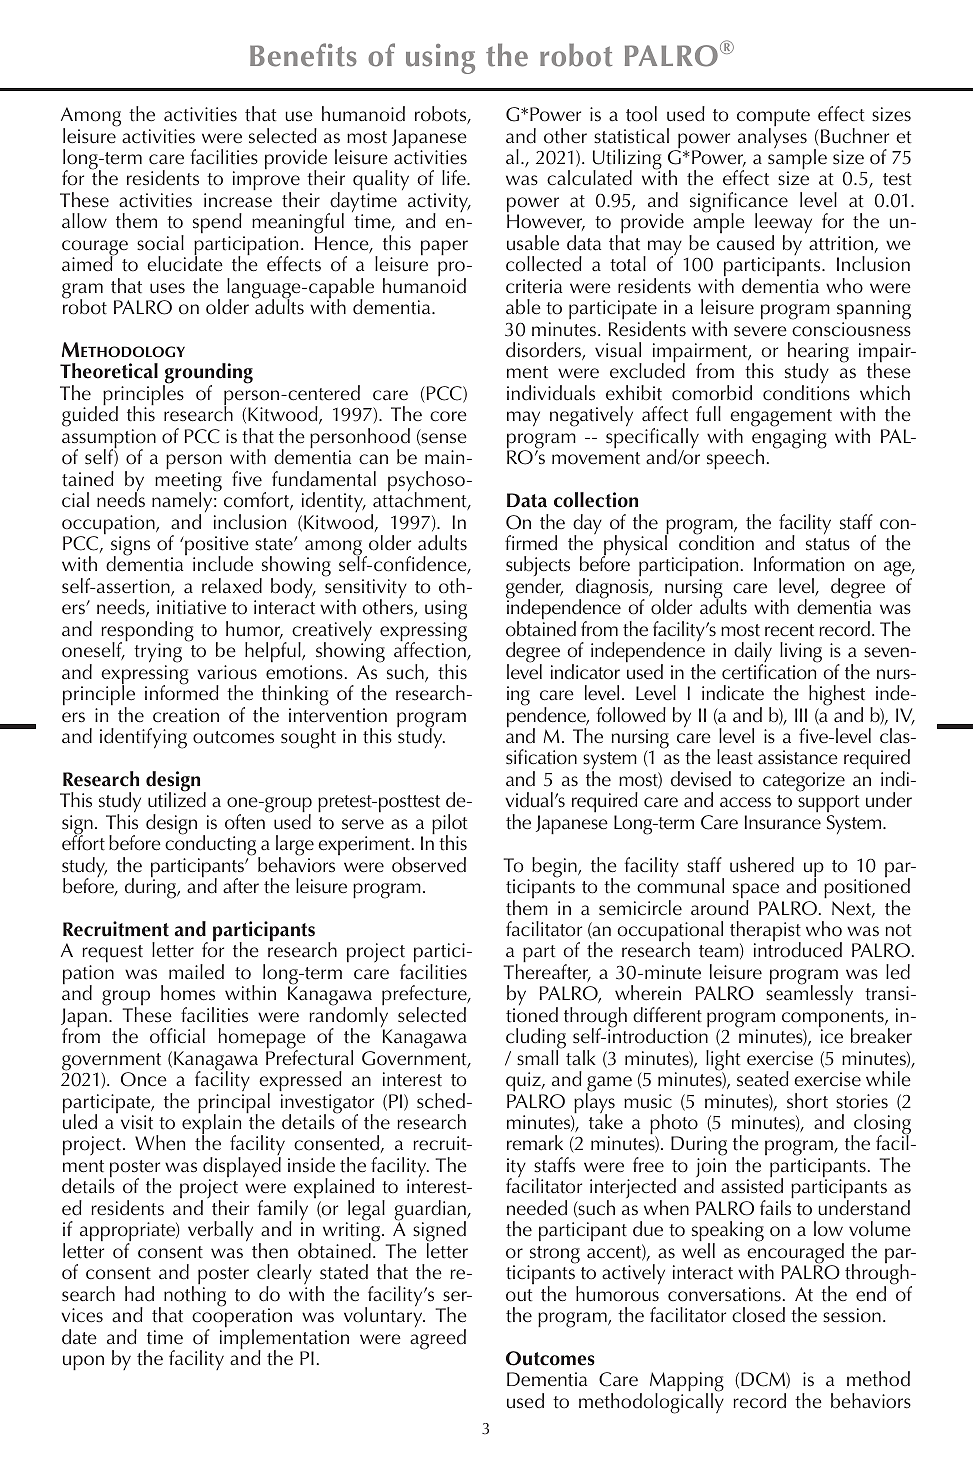 This document has height=1459, width=973. Describe the element at coordinates (773, 119) in the document. I see `compute` at that location.
